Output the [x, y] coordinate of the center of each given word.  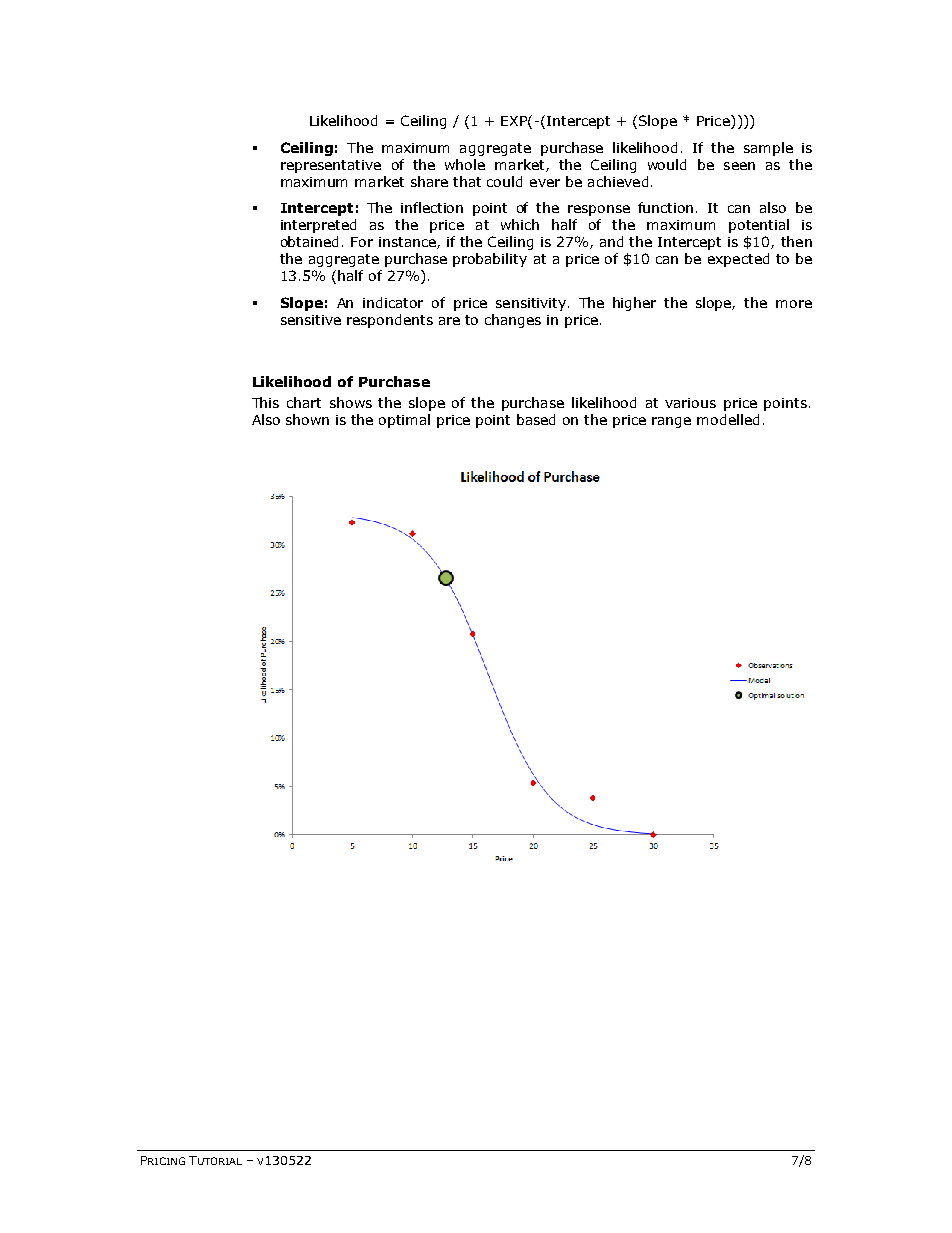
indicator [393, 302]
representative [331, 166]
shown [307, 419]
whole [465, 164]
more [794, 304]
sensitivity [531, 304]
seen [739, 166]
